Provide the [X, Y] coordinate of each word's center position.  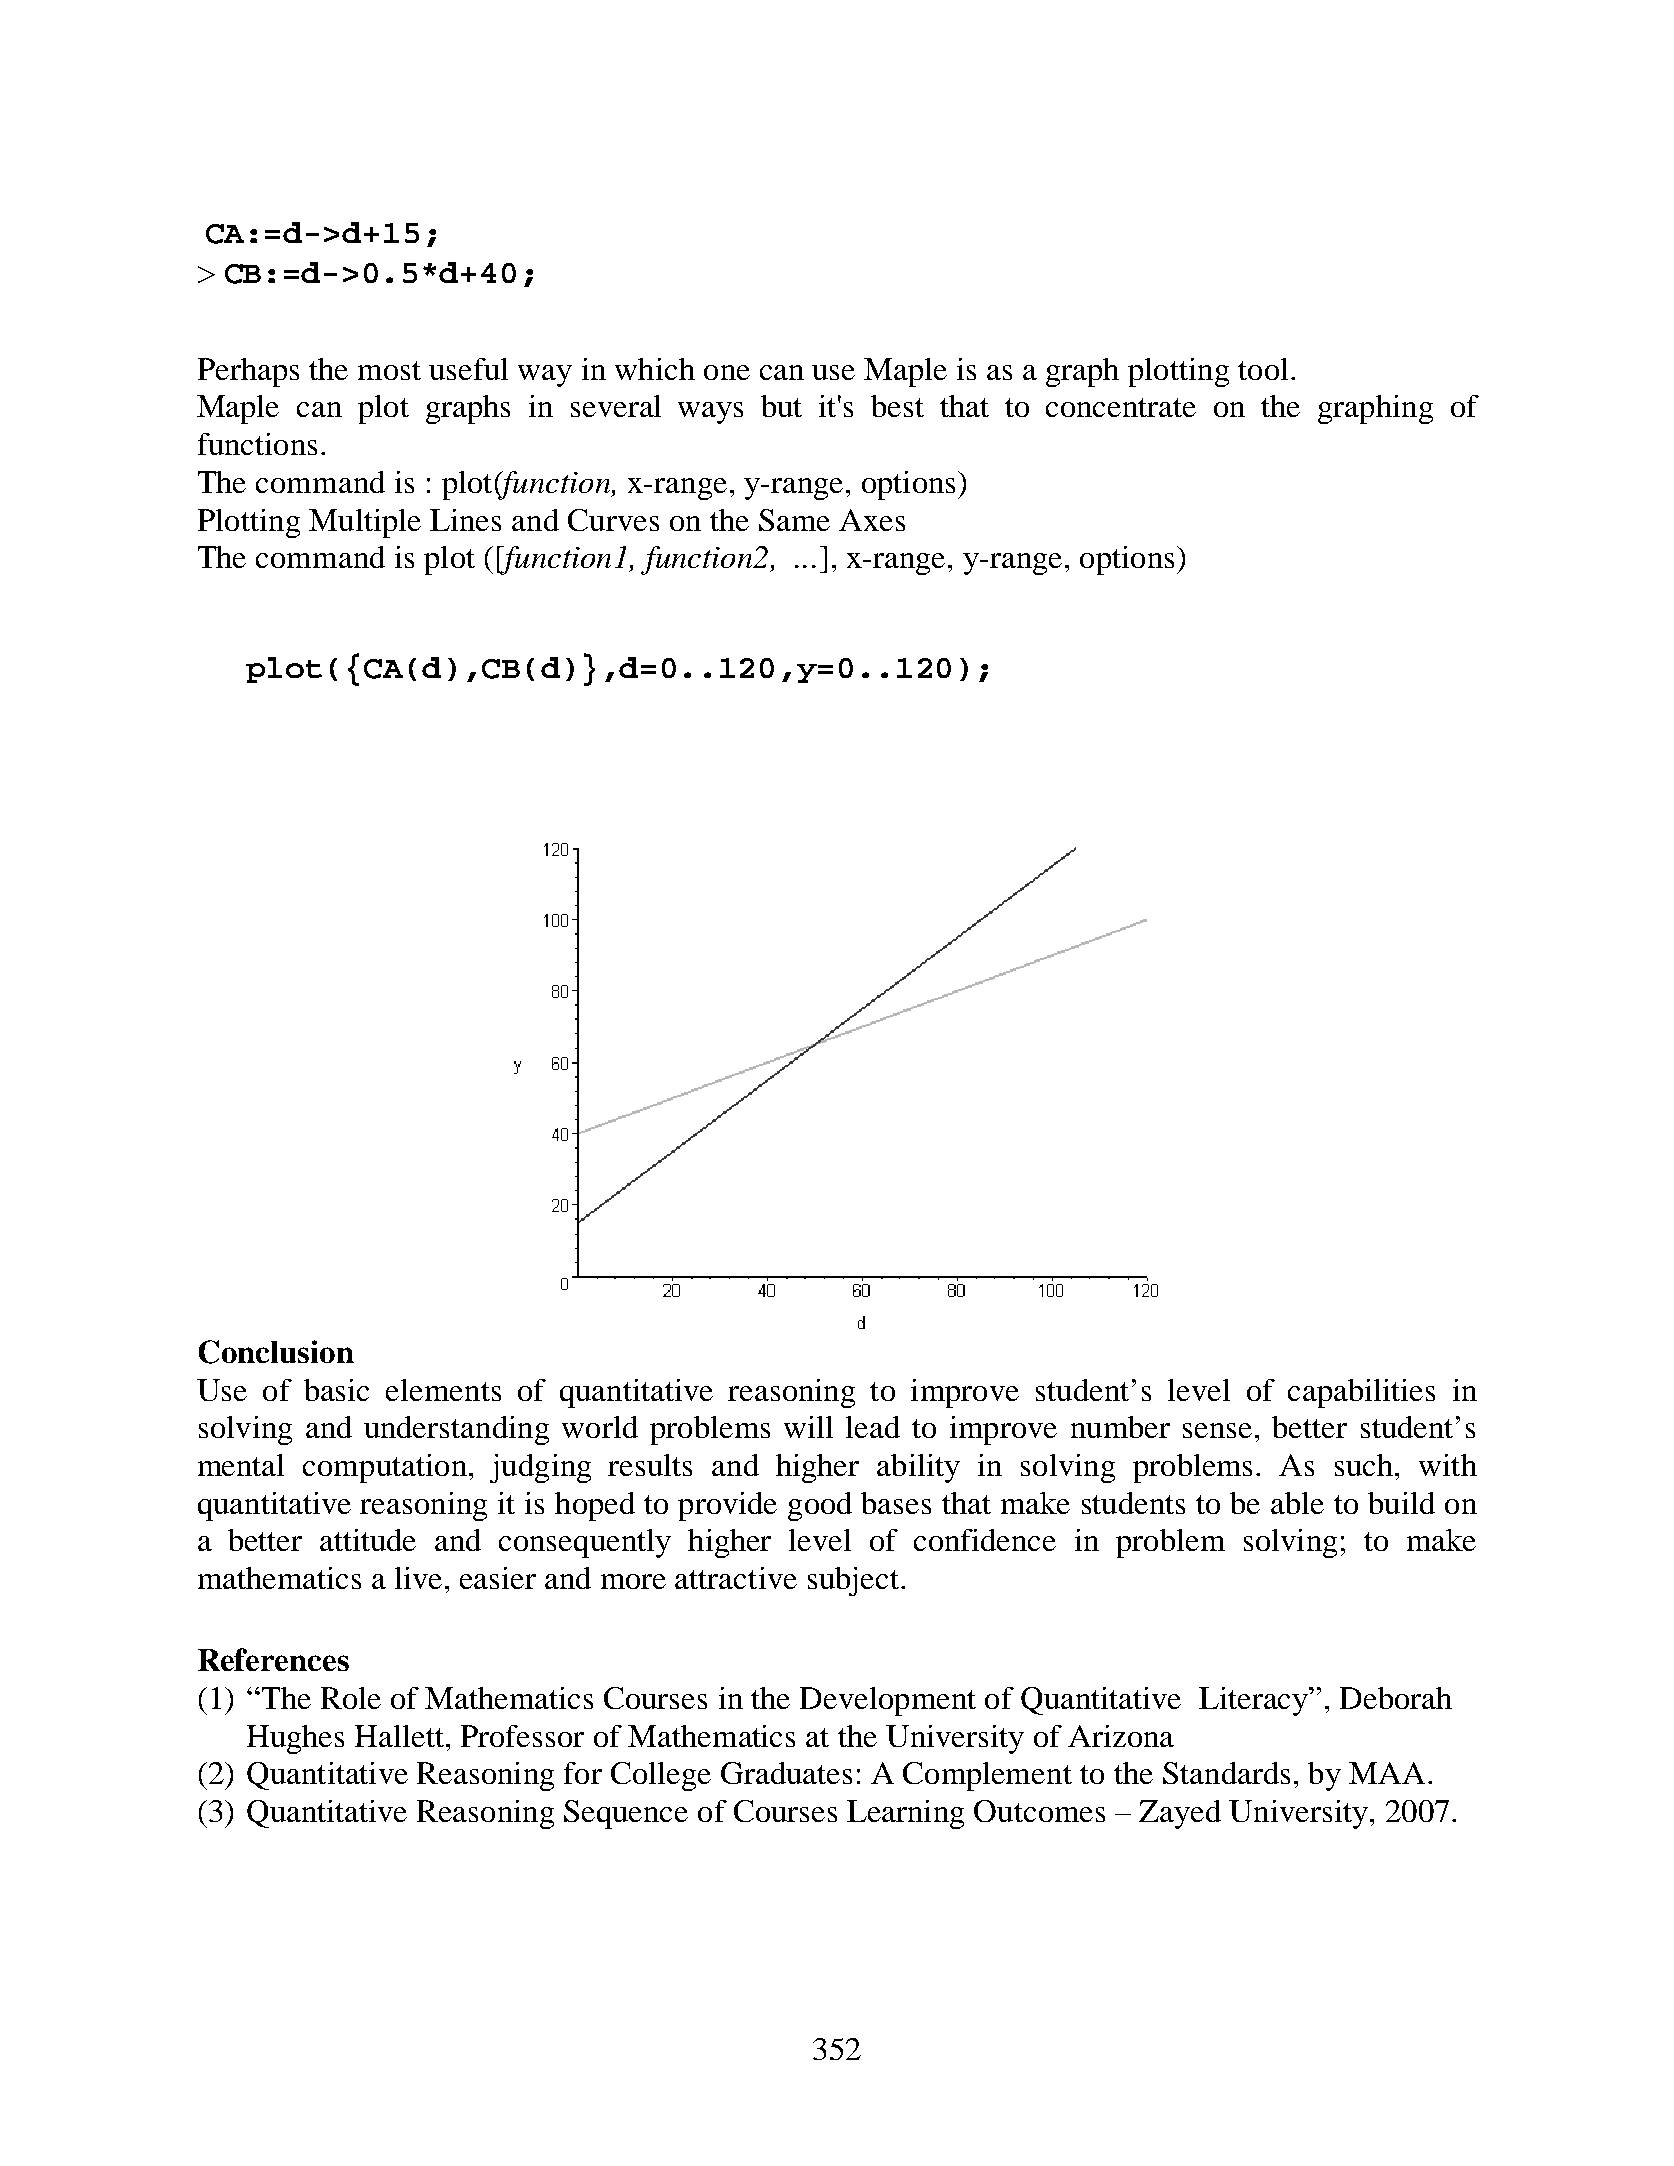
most [389, 370]
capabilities [1361, 1393]
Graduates [786, 1773]
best [897, 406]
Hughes [295, 1739]
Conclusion [276, 1352]
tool [1263, 369]
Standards [1226, 1773]
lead [873, 1427]
